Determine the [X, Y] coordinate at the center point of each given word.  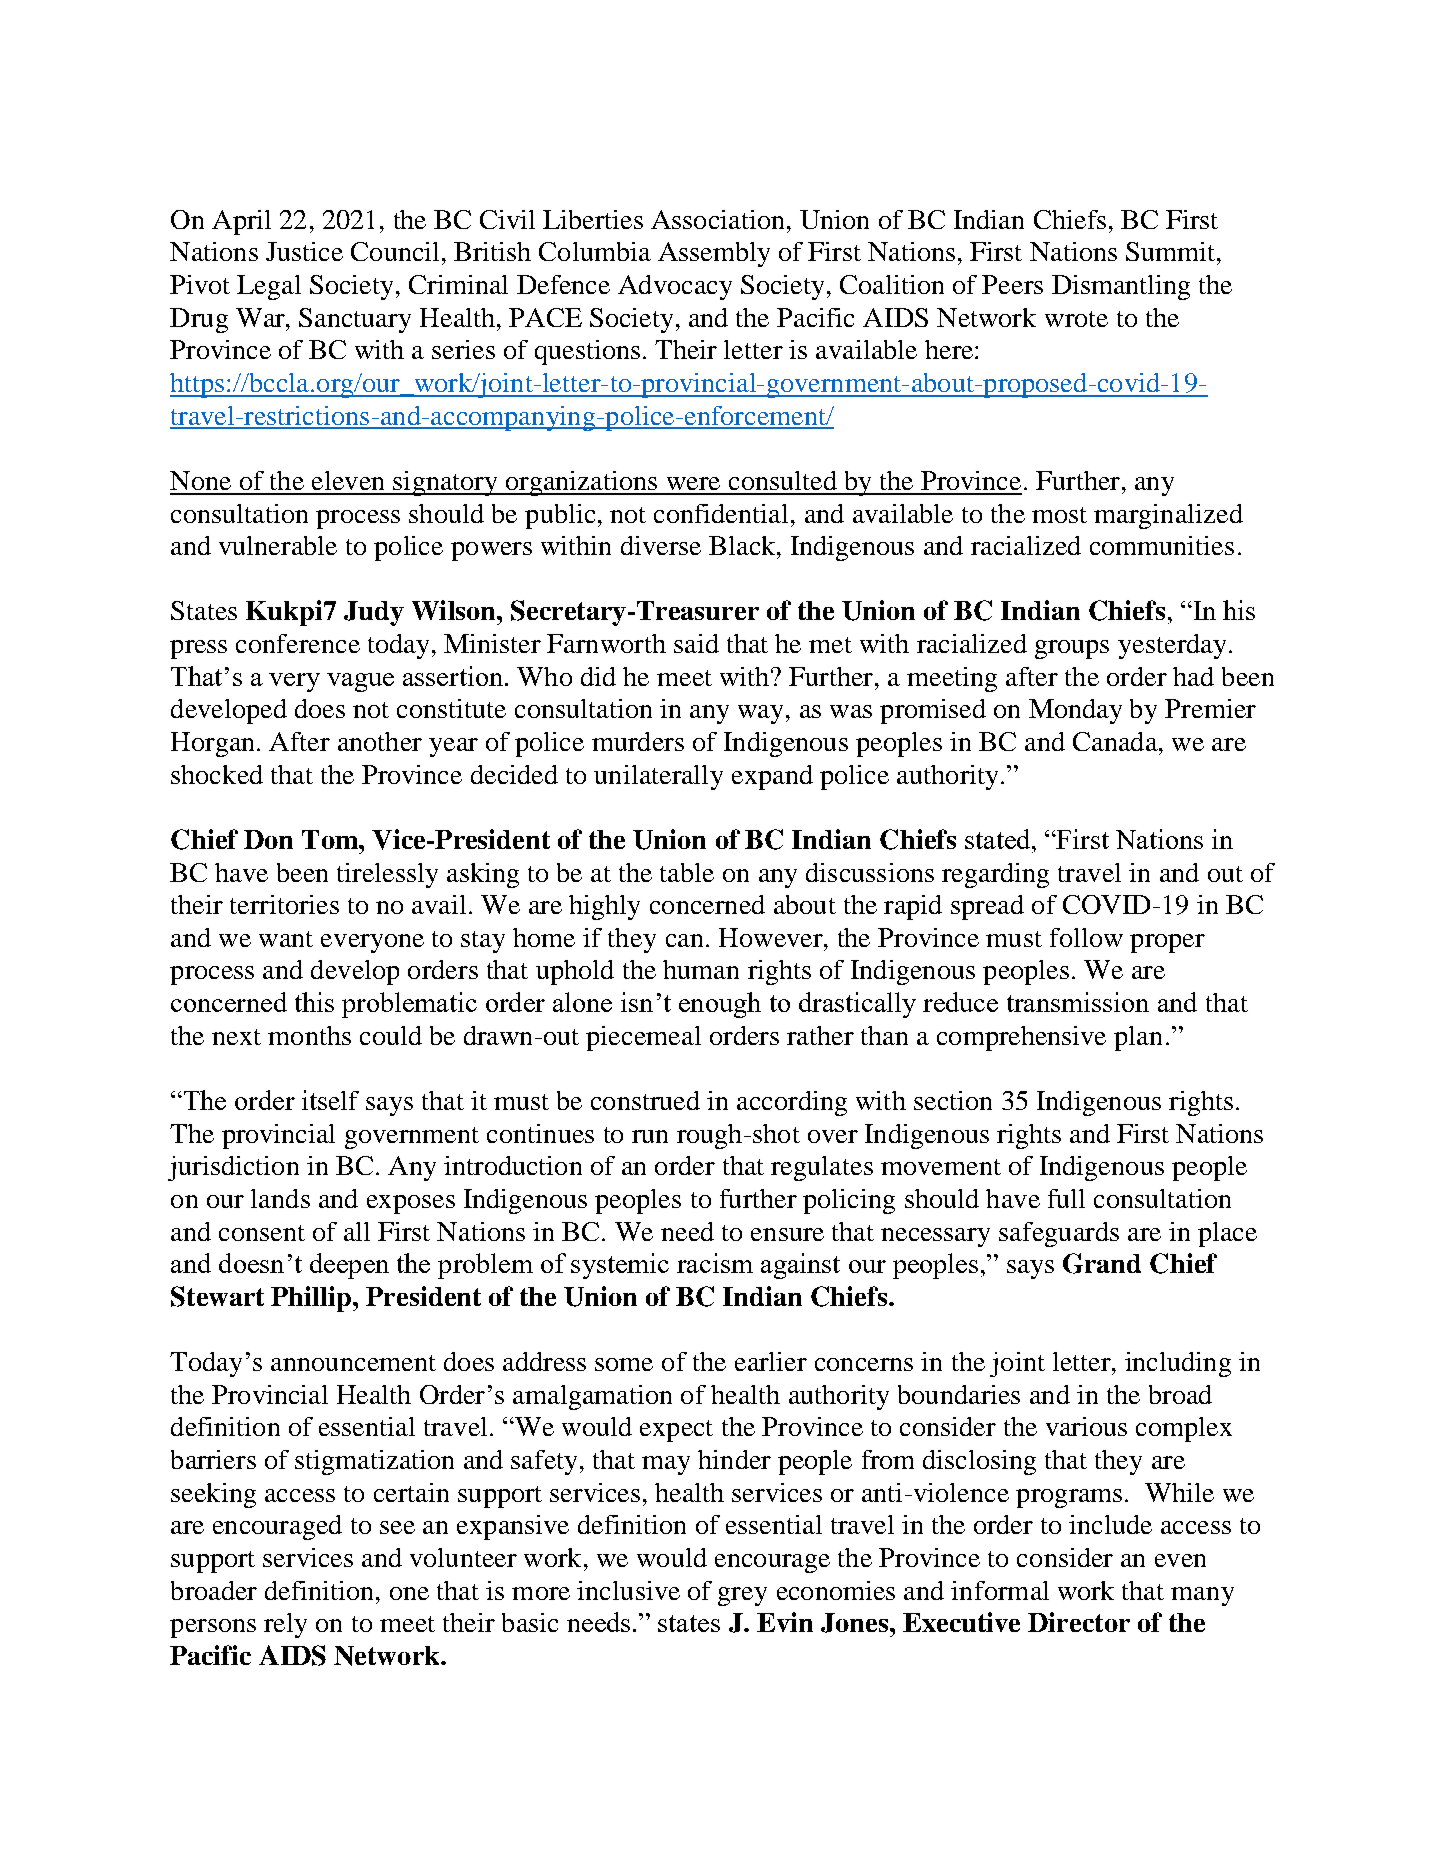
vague [360, 682]
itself [330, 1100]
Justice [304, 251]
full [1066, 1198]
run [650, 1136]
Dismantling [1121, 287]
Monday [1075, 711]
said [696, 643]
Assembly [714, 254]
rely [285, 1625]
